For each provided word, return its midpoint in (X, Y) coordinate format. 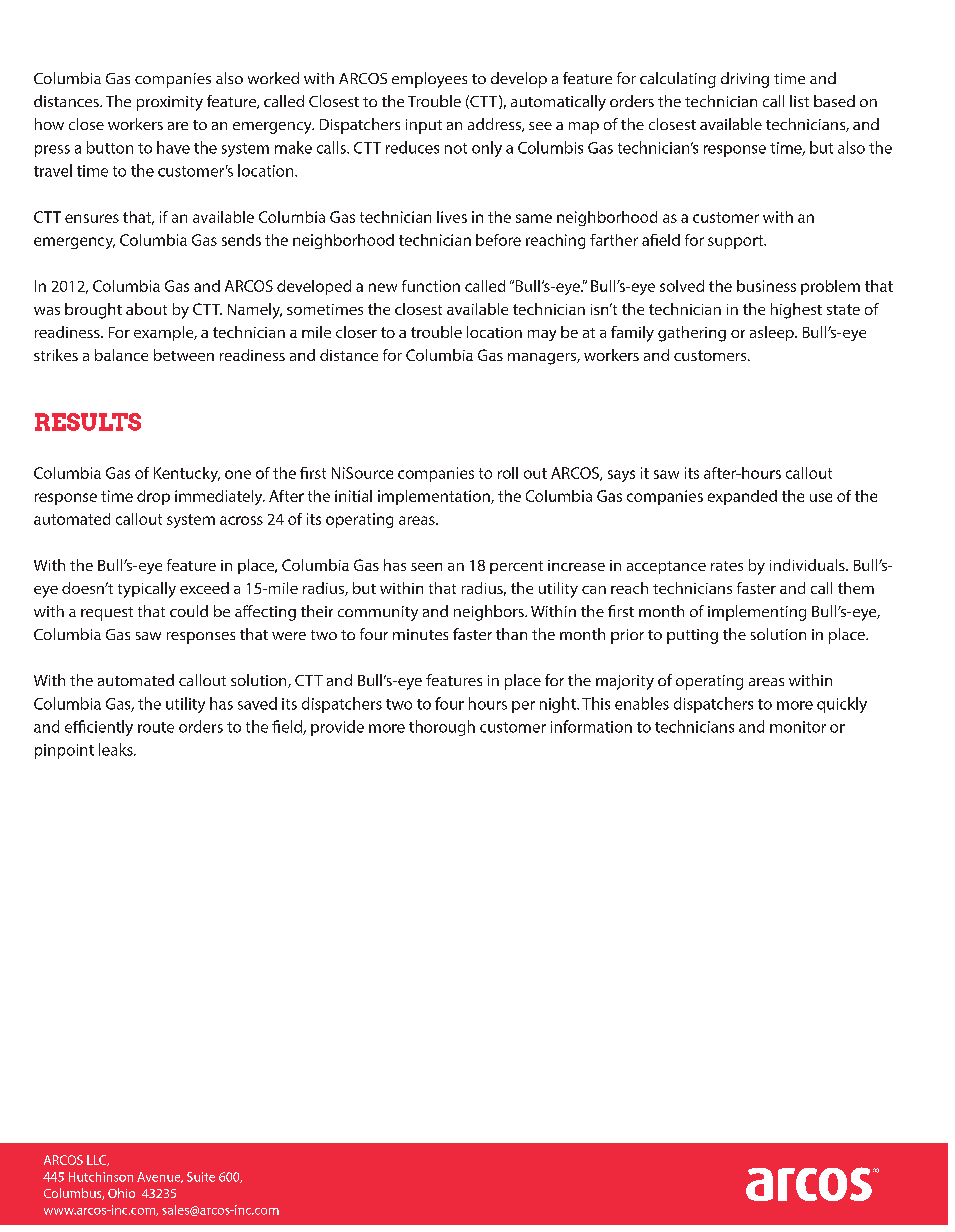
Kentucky (187, 474)
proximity (170, 103)
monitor (798, 727)
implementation (435, 497)
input (424, 126)
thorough (442, 728)
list (799, 101)
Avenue (160, 1177)
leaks (117, 749)
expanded (742, 497)
